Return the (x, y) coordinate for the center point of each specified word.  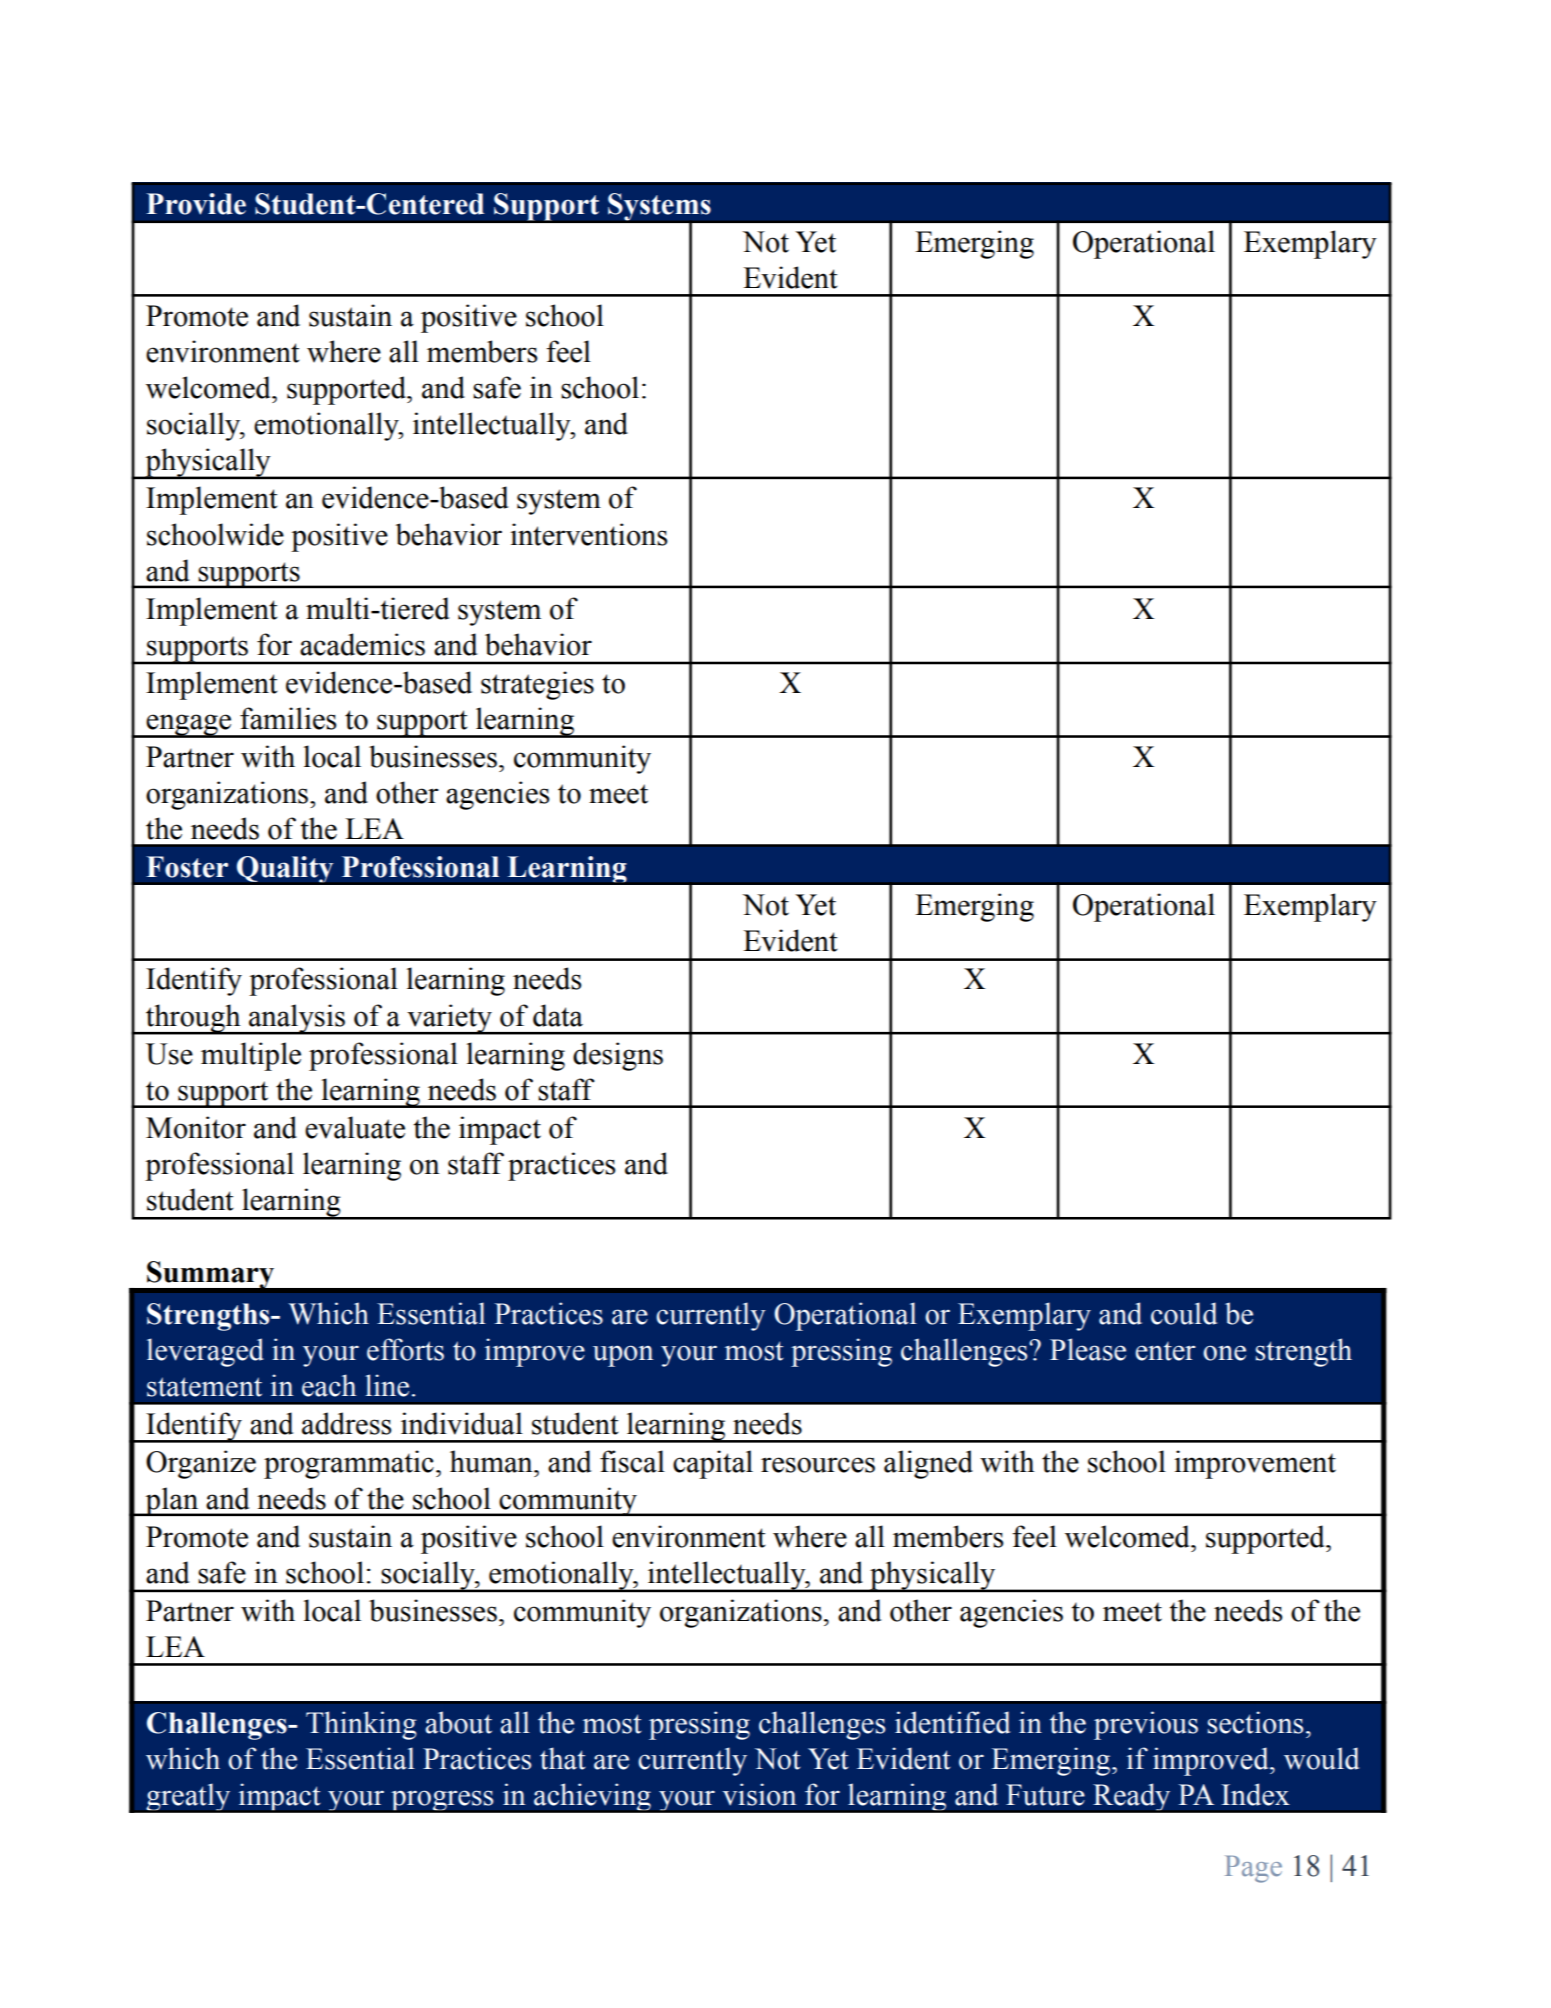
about (458, 1722)
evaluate (355, 1127)
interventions (589, 534)
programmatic (349, 1464)
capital (713, 1464)
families (288, 718)
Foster (187, 867)
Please (1088, 1349)
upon (623, 1356)
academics (362, 644)
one (1224, 1353)
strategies (537, 685)
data (558, 1015)
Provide (196, 204)
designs (618, 1056)
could (1184, 1313)
